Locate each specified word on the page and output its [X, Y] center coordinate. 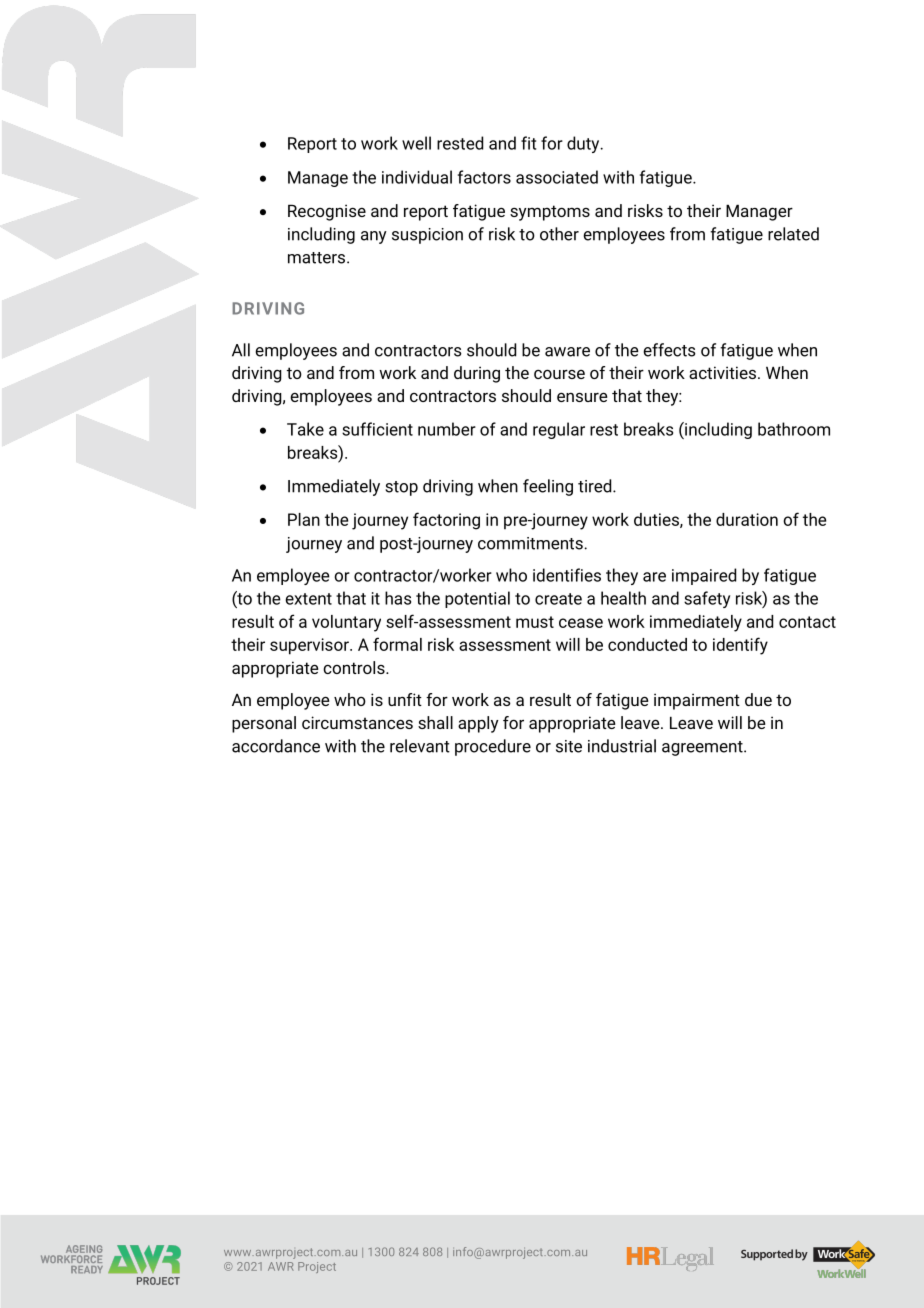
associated [557, 177]
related [793, 234]
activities [722, 372]
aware [567, 352]
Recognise [327, 212]
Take [305, 429]
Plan [304, 519]
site [569, 746]
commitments [531, 543]
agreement [703, 748]
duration [747, 519]
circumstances [357, 722]
